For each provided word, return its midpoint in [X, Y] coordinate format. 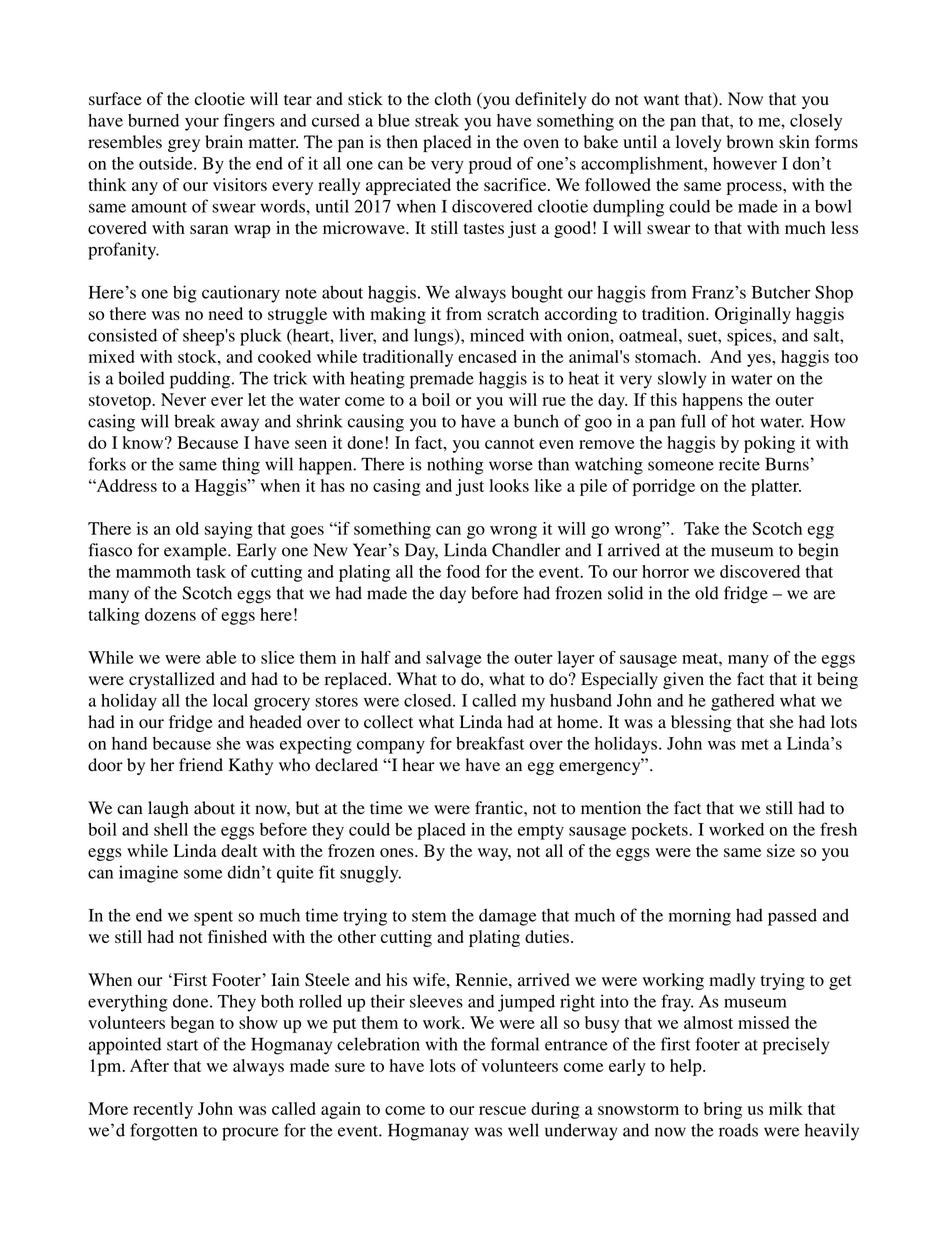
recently [163, 1110]
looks [509, 485]
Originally [753, 315]
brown [750, 142]
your [202, 124]
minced [497, 335]
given [683, 680]
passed [792, 917]
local [230, 700]
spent [213, 918]
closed [429, 700]
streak [437, 120]
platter [776, 487]
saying [229, 530]
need [226, 313]
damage [507, 917]
